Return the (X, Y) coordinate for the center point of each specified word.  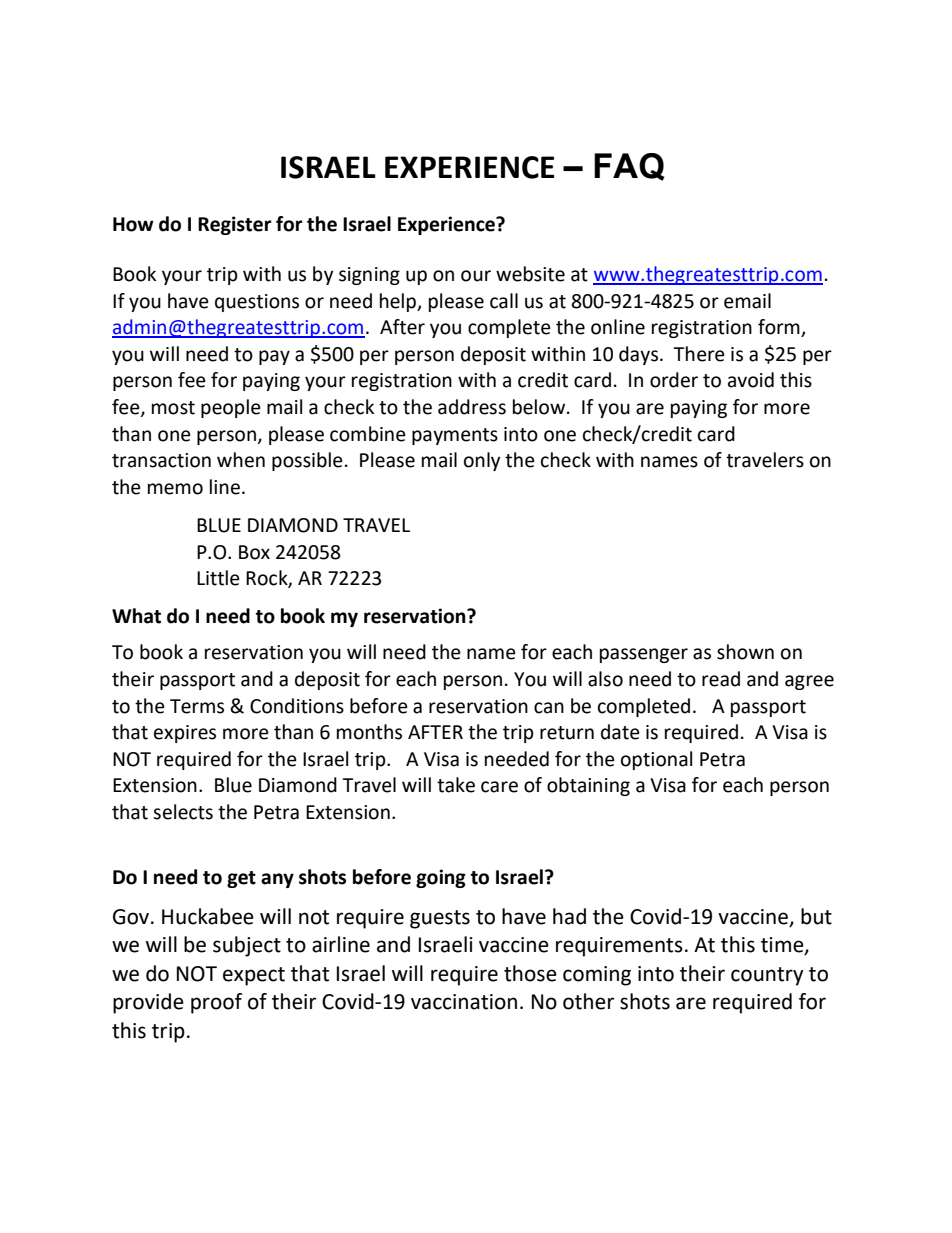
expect (254, 976)
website (530, 274)
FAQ (629, 167)
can (549, 708)
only (482, 461)
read (721, 679)
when (241, 460)
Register (235, 225)
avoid (751, 380)
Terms (197, 706)
